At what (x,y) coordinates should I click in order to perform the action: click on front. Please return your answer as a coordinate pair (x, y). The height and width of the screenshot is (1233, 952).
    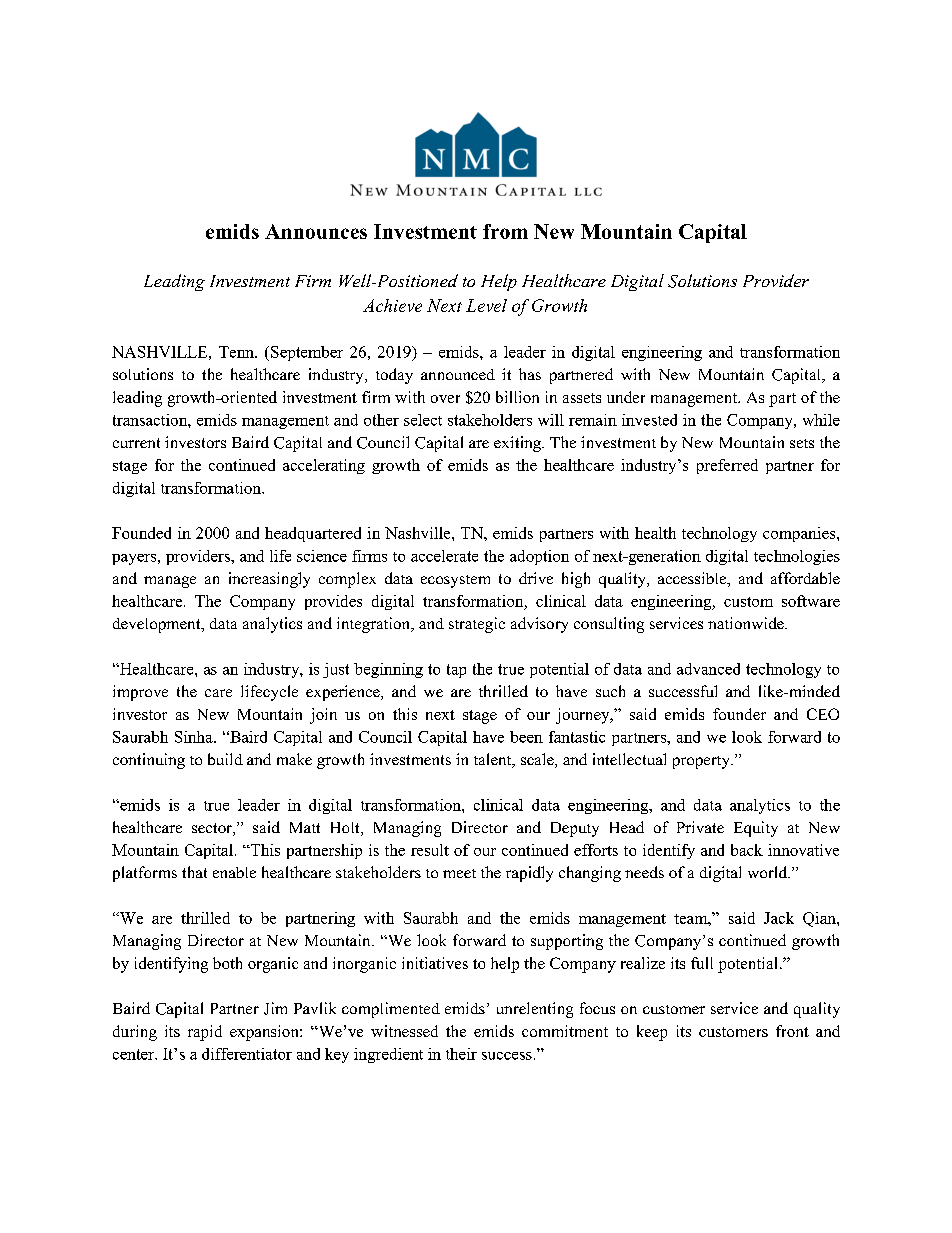
    Looking at the image, I should click on (792, 1031).
